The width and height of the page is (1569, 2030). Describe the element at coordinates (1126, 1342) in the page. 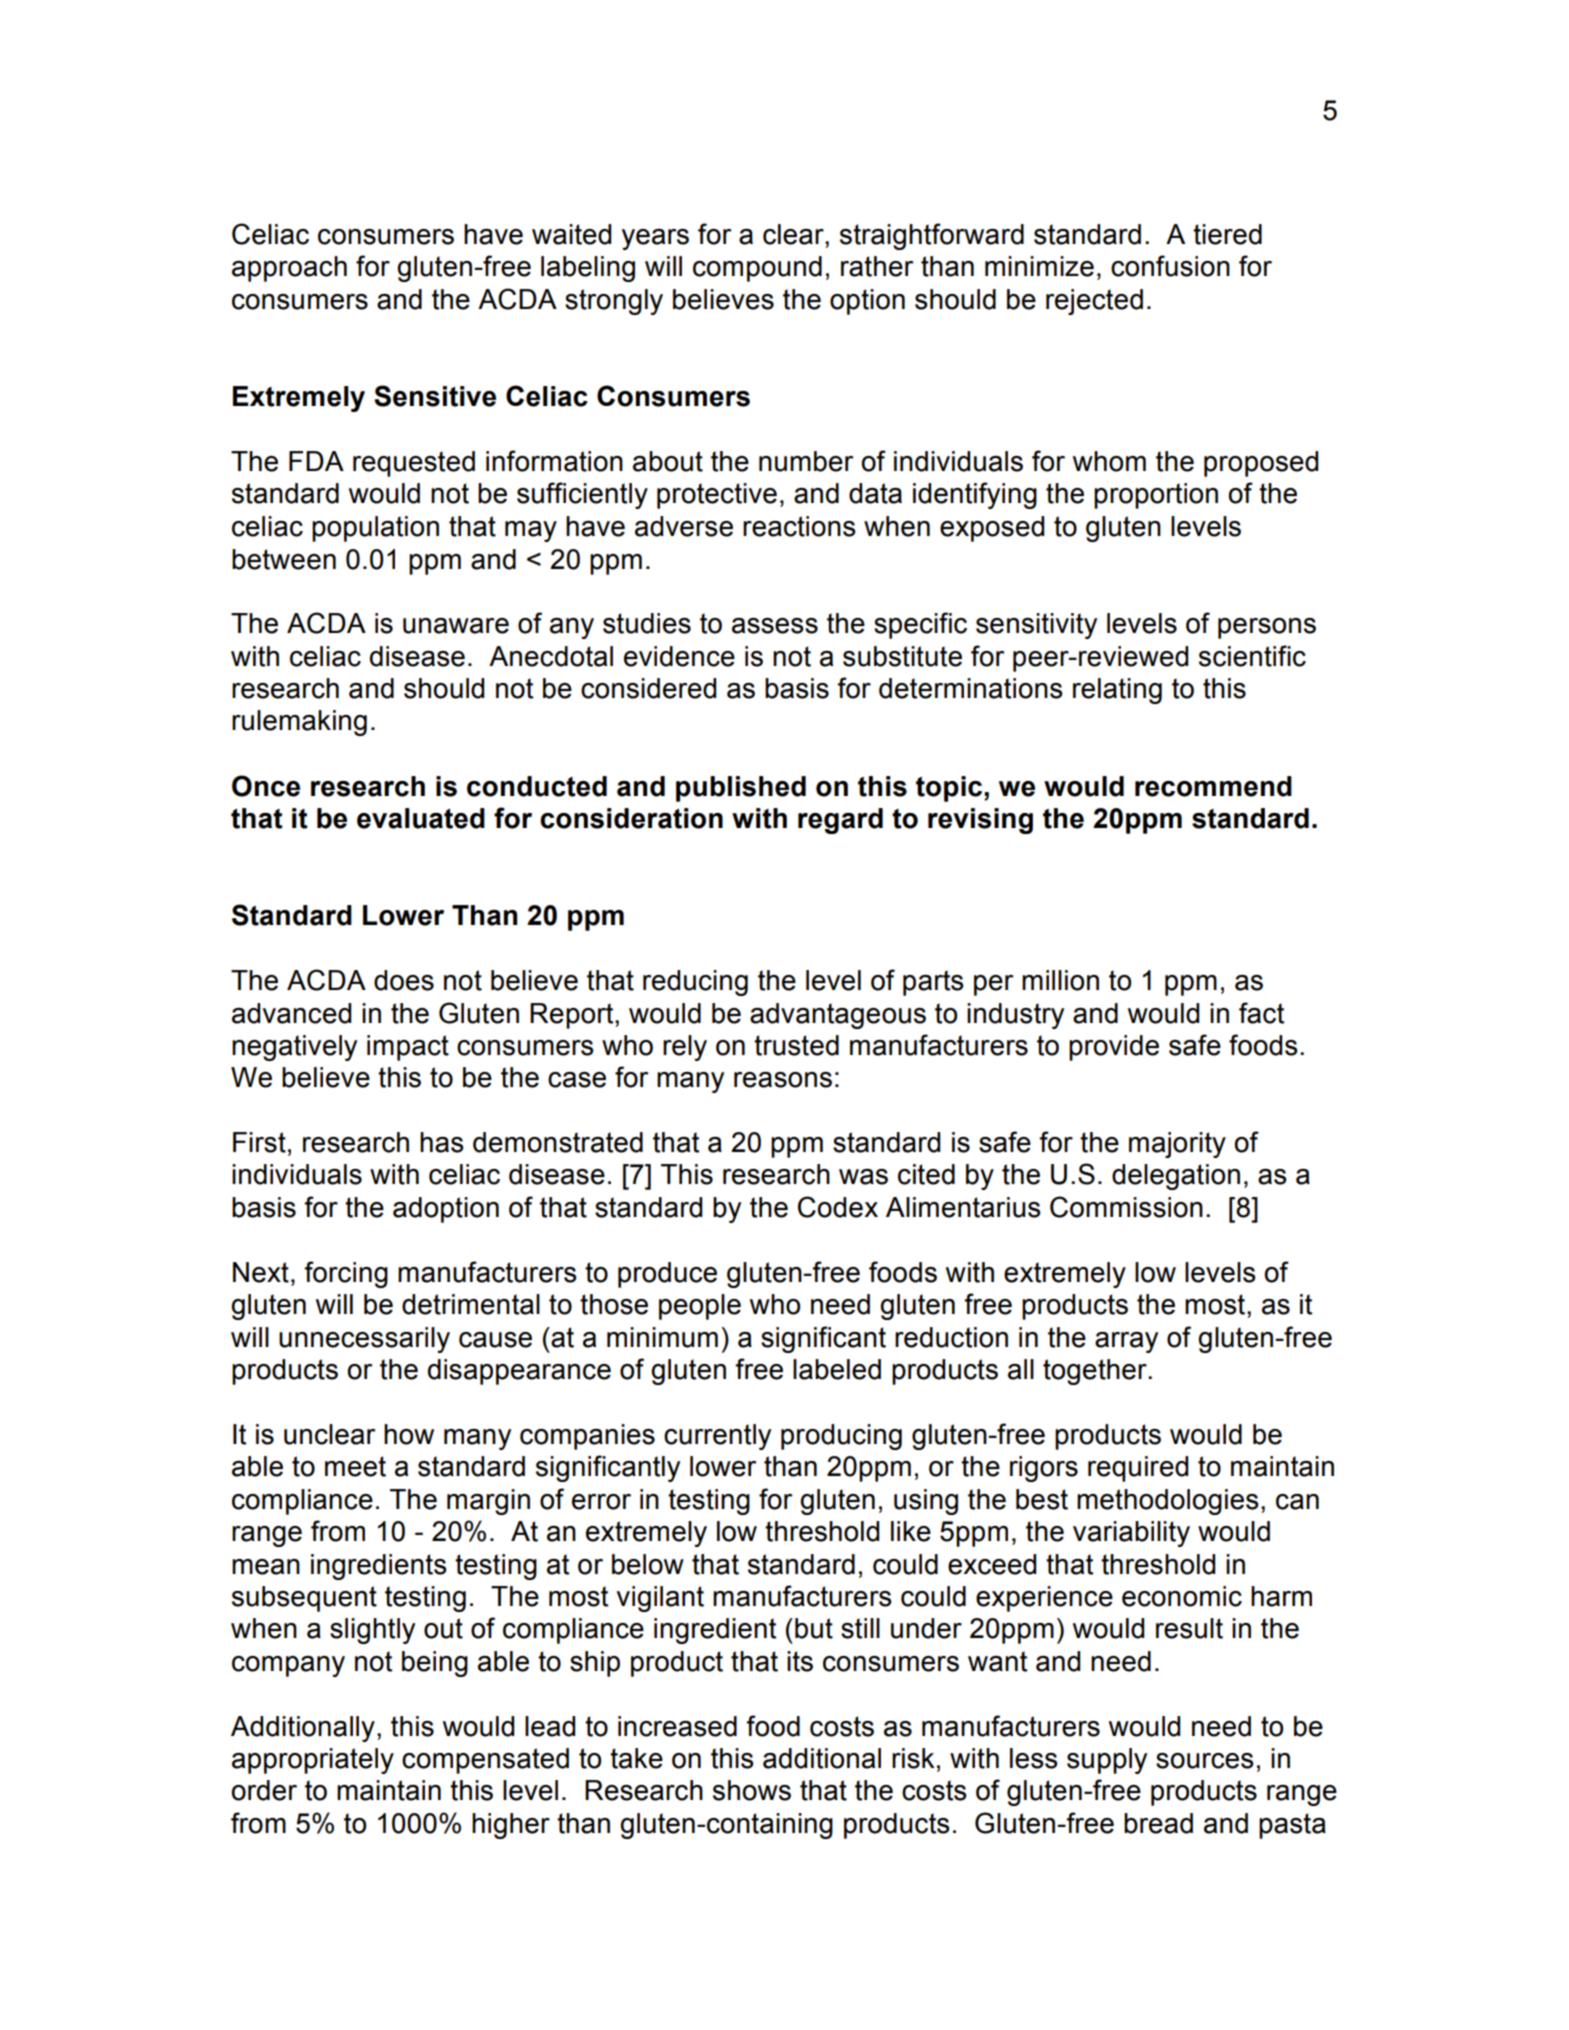

I see `array` at that location.
